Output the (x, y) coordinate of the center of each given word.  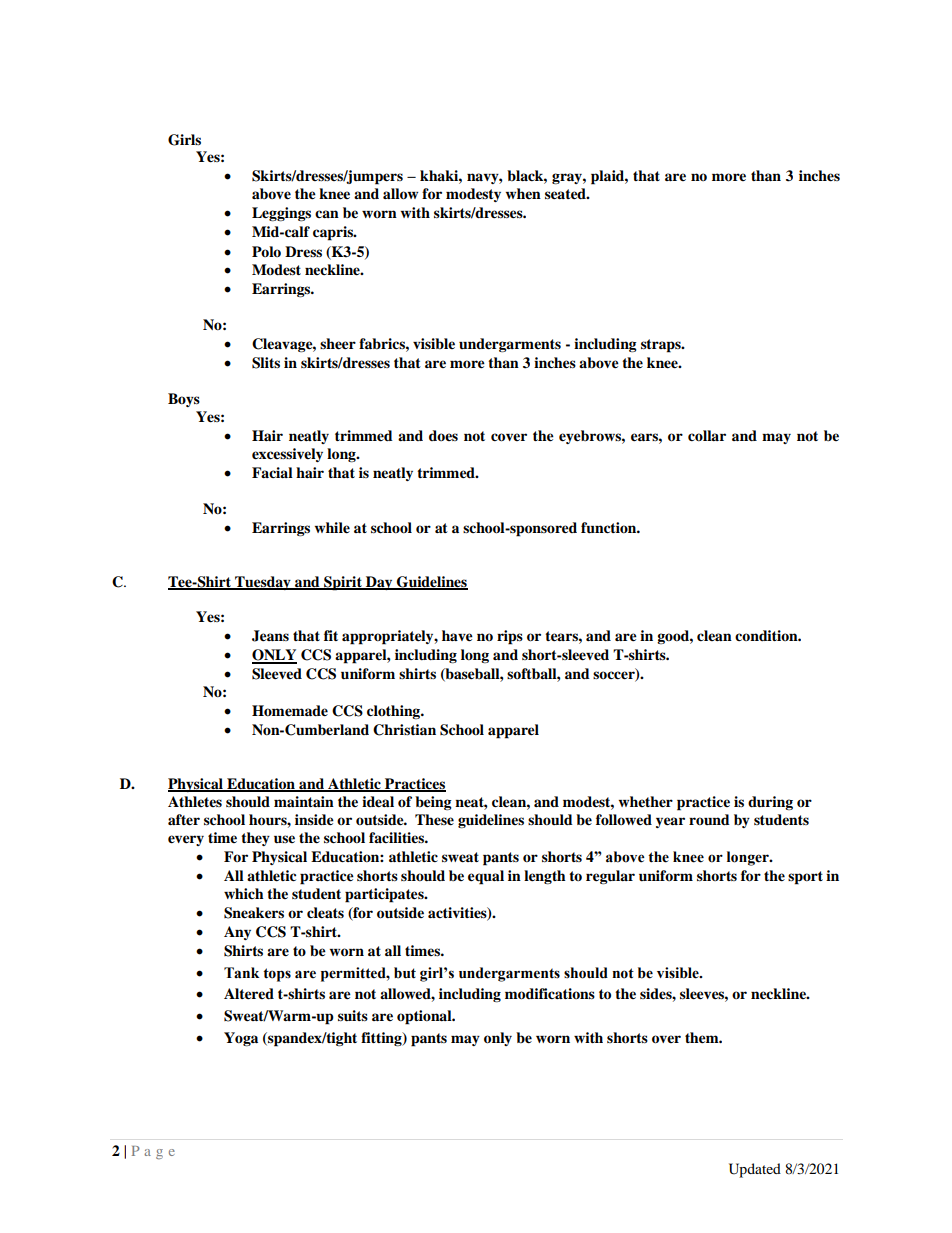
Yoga (241, 1039)
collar (707, 435)
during (770, 803)
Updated (755, 1170)
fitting (382, 1039)
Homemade (290, 711)
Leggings (281, 214)
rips (510, 637)
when (523, 193)
